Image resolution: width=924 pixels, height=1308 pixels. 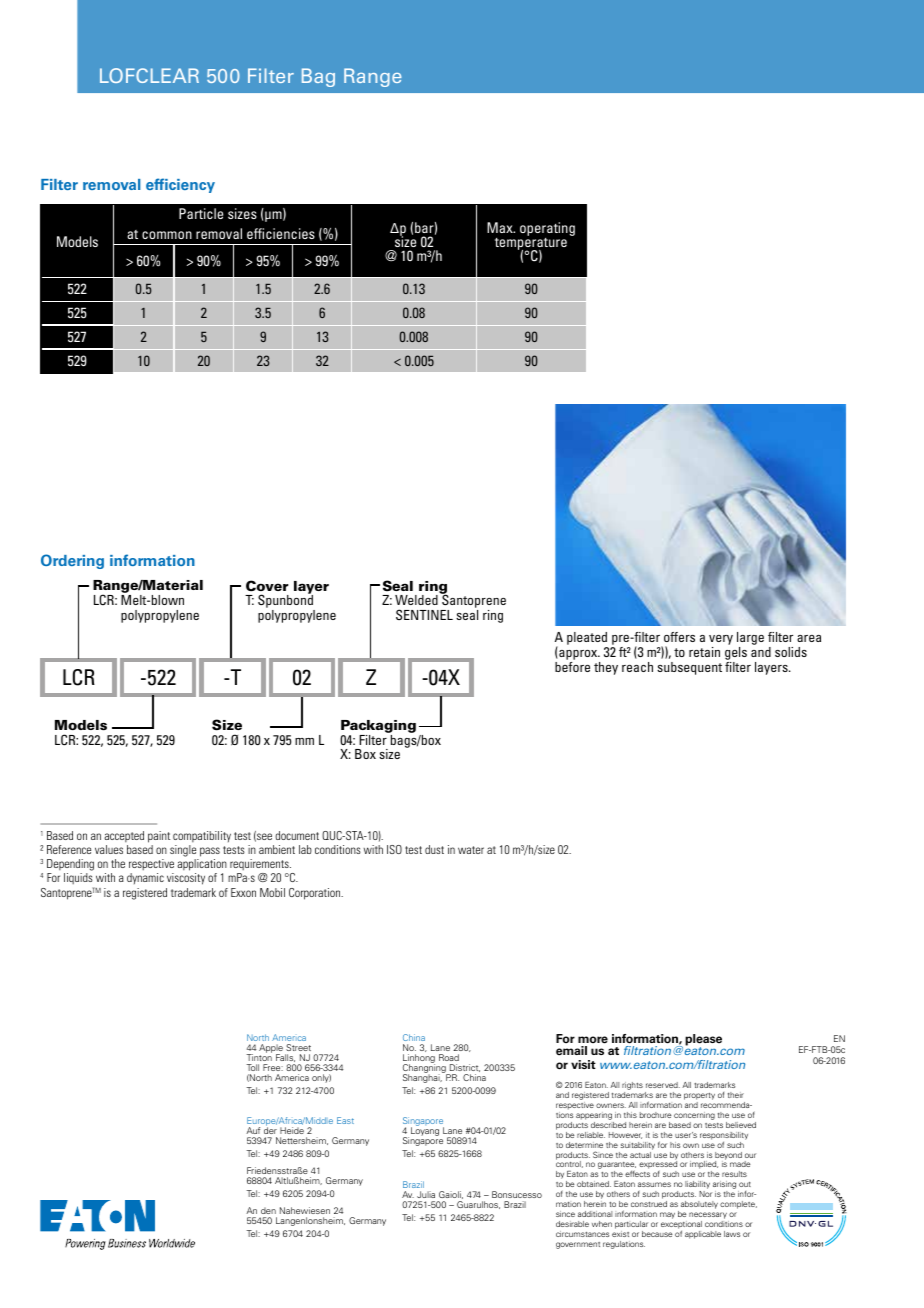 I want to click on very, so click(x=721, y=641).
